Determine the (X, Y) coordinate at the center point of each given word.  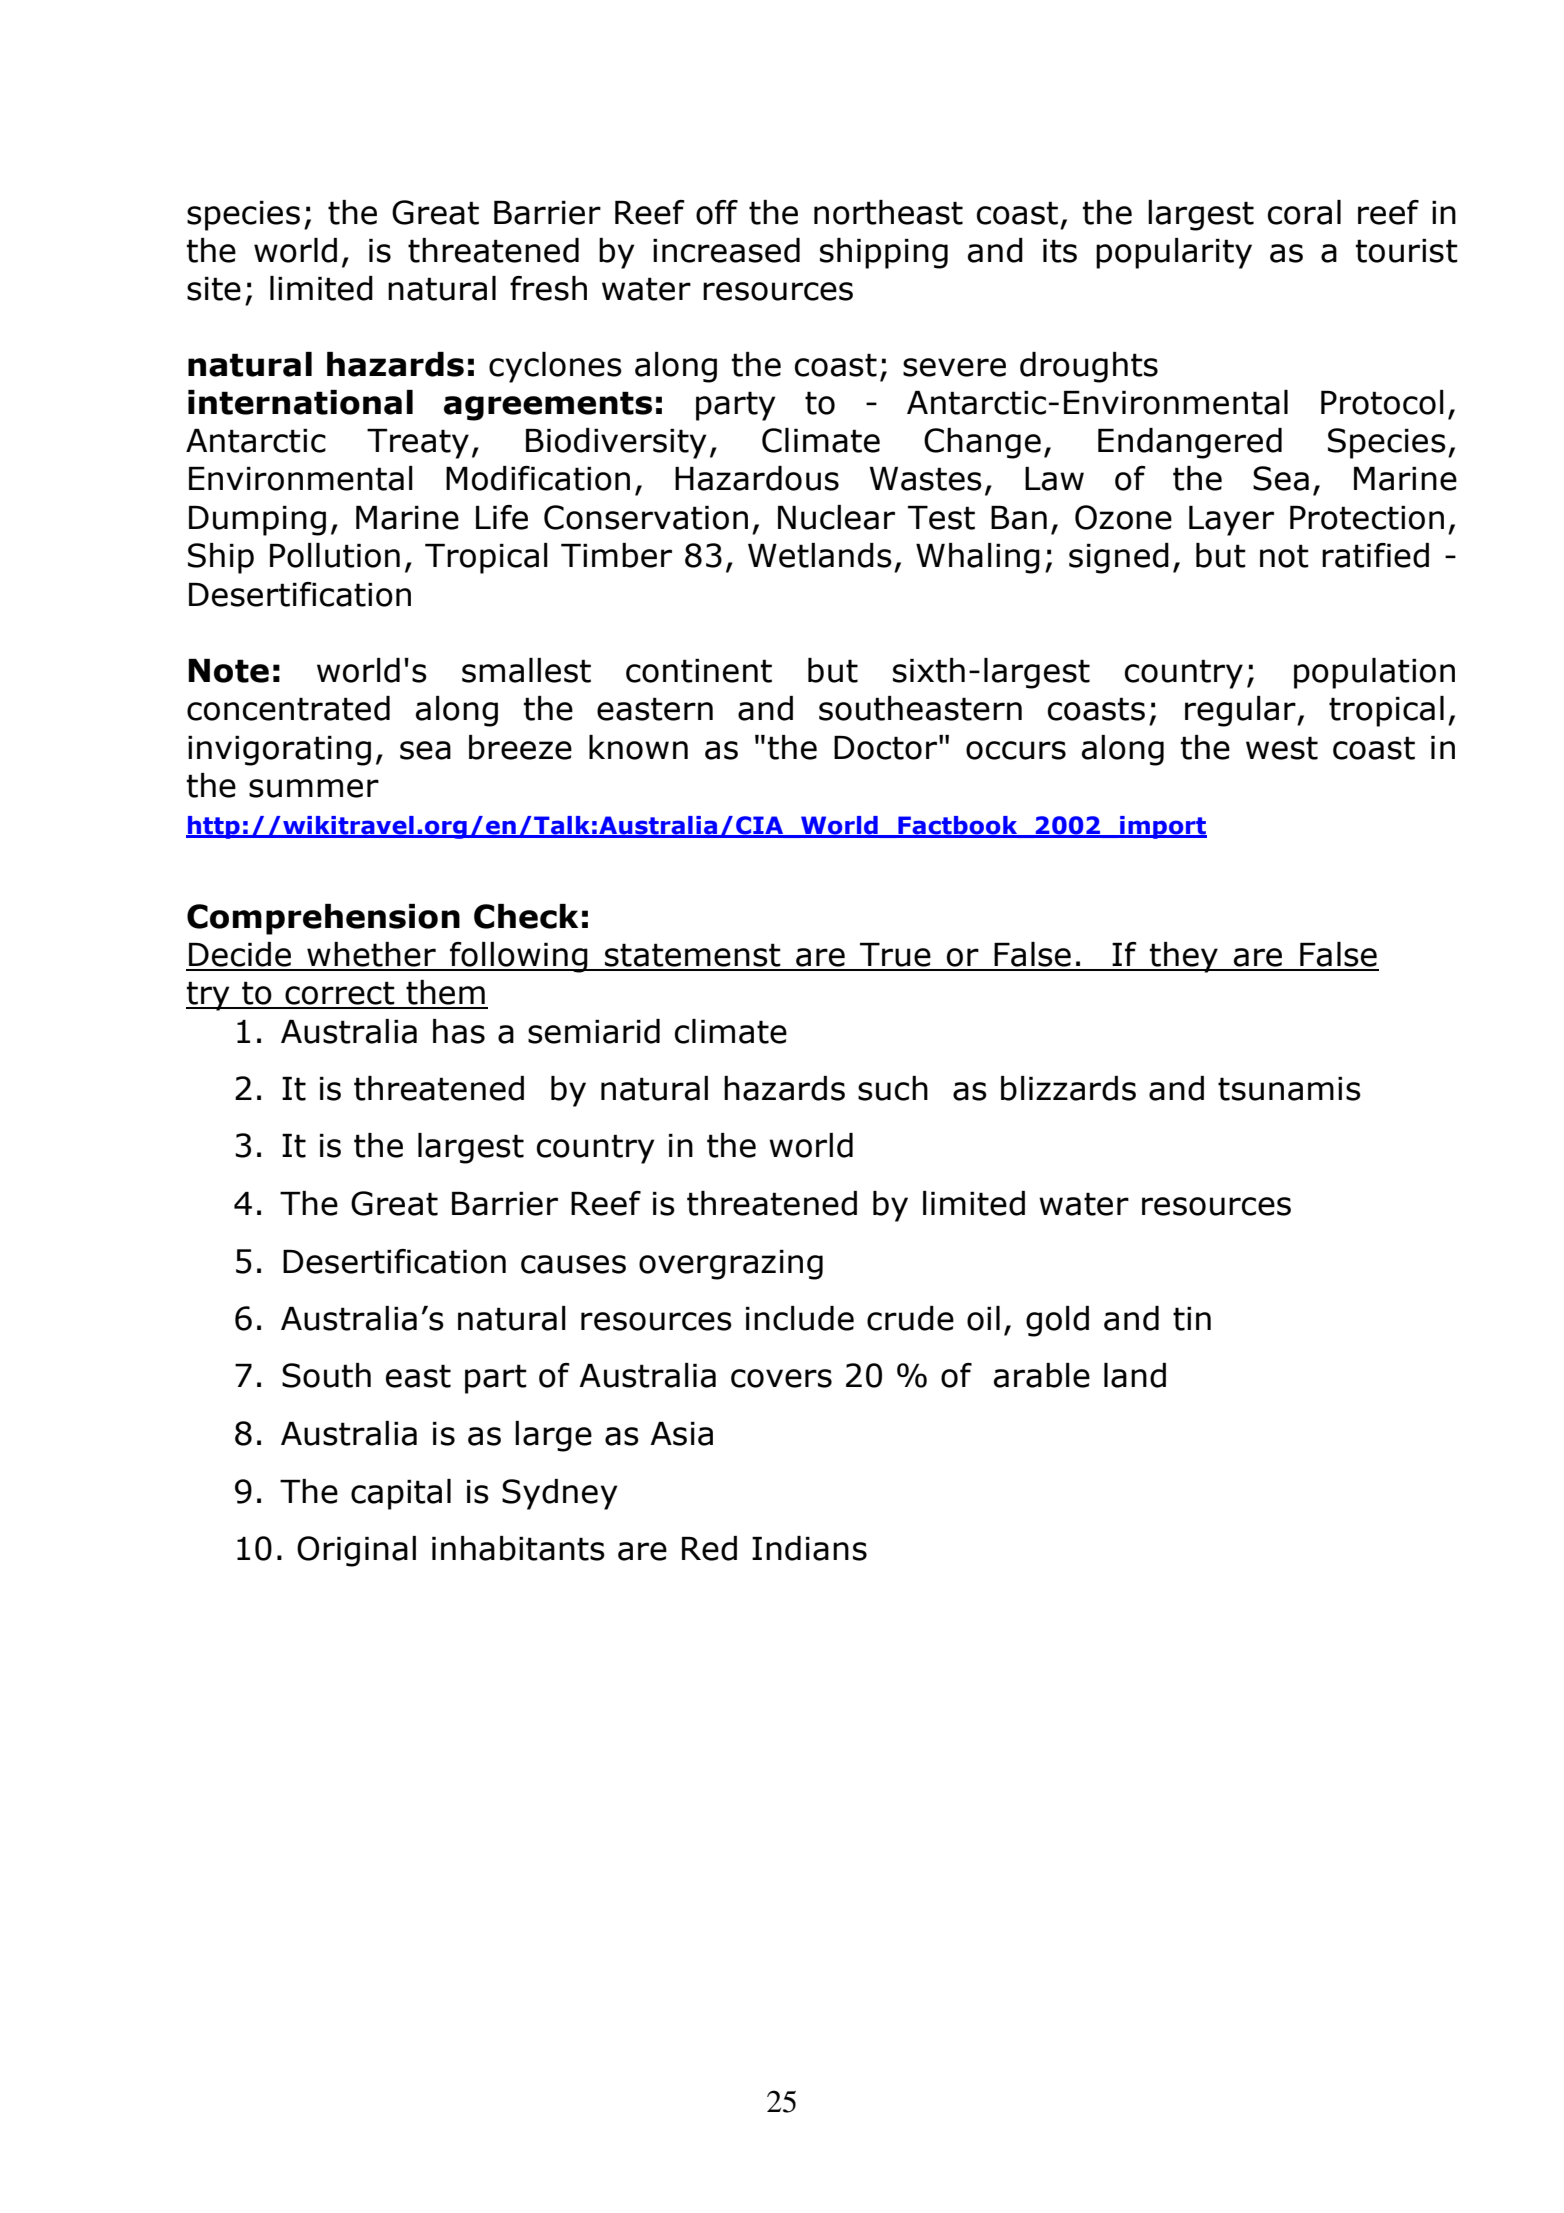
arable (1042, 1375)
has (459, 1031)
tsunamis (1289, 1089)
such (893, 1088)
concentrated (288, 708)
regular (1241, 711)
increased (726, 250)
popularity (1174, 253)
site (214, 289)
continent (699, 671)
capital (401, 1494)
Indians (809, 1548)
